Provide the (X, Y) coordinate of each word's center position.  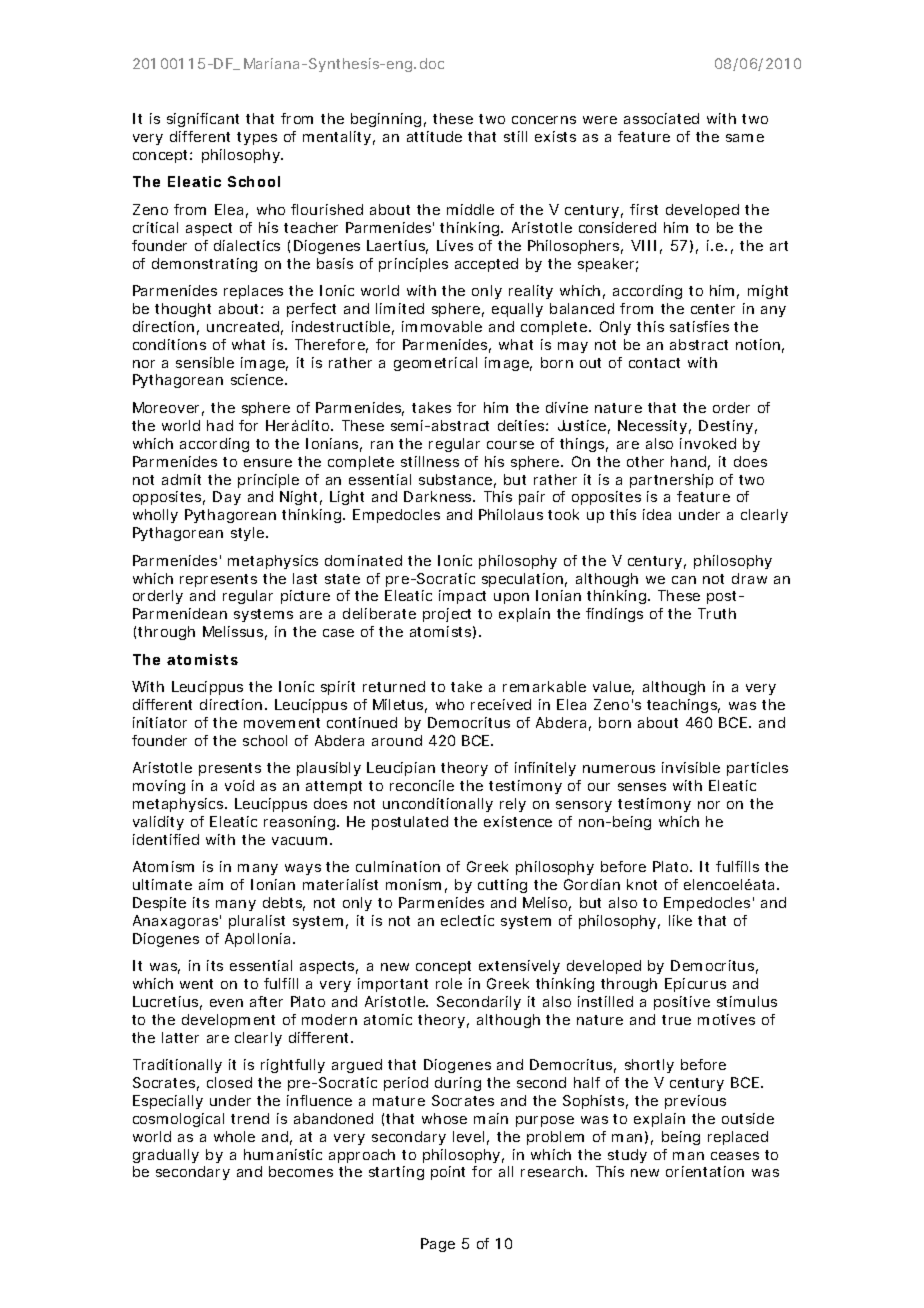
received (501, 704)
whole (234, 1136)
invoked (708, 443)
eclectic (467, 920)
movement (282, 723)
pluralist (257, 922)
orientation (705, 1171)
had (220, 425)
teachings (683, 706)
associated (661, 118)
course (510, 445)
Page (438, 1245)
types (257, 138)
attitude (434, 136)
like (680, 920)
